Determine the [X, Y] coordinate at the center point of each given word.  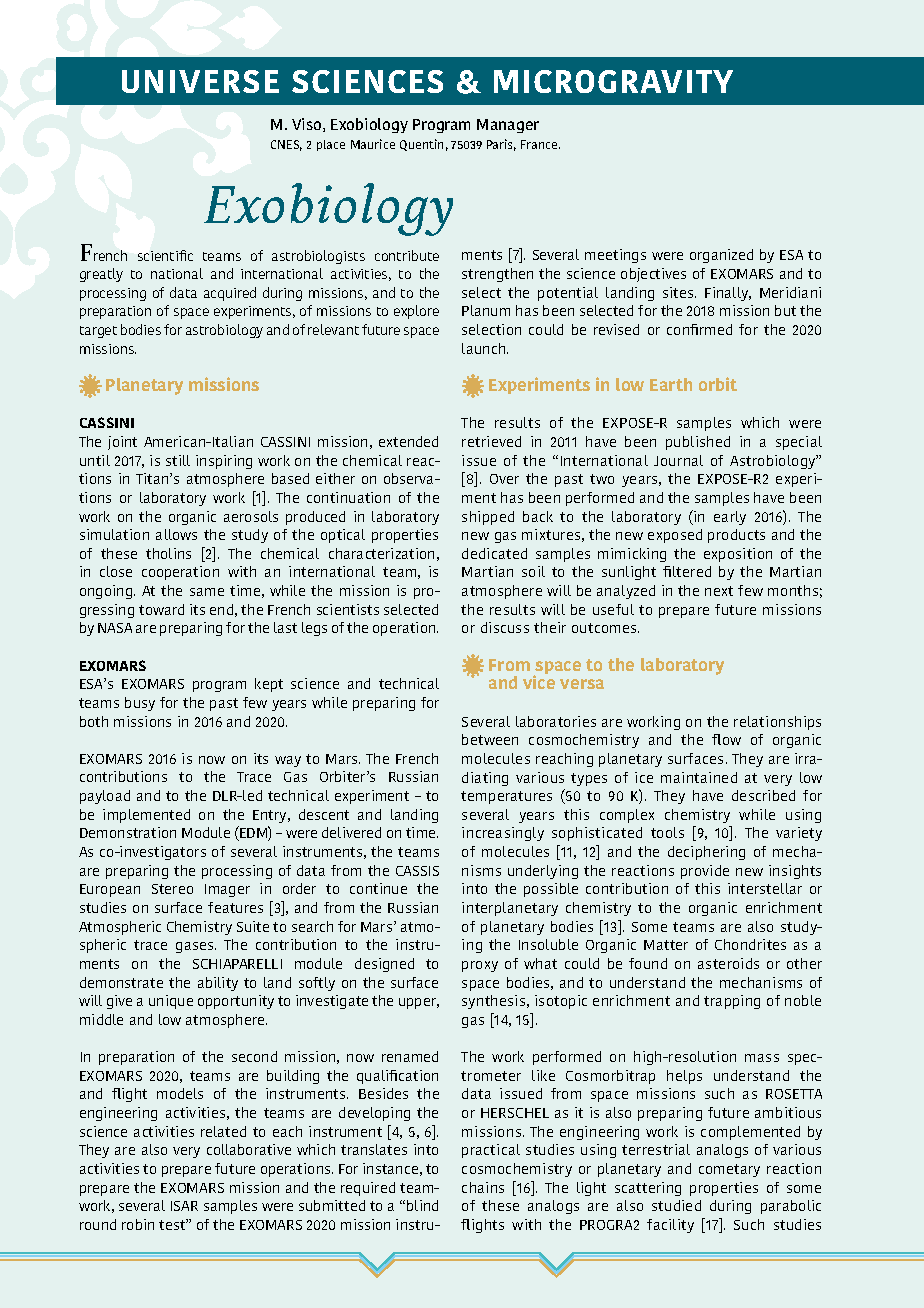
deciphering [706, 853]
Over [504, 479]
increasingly [503, 834]
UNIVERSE [200, 81]
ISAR [184, 1206]
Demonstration [128, 832]
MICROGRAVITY [613, 81]
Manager [508, 126]
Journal [678, 460]
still [178, 460]
